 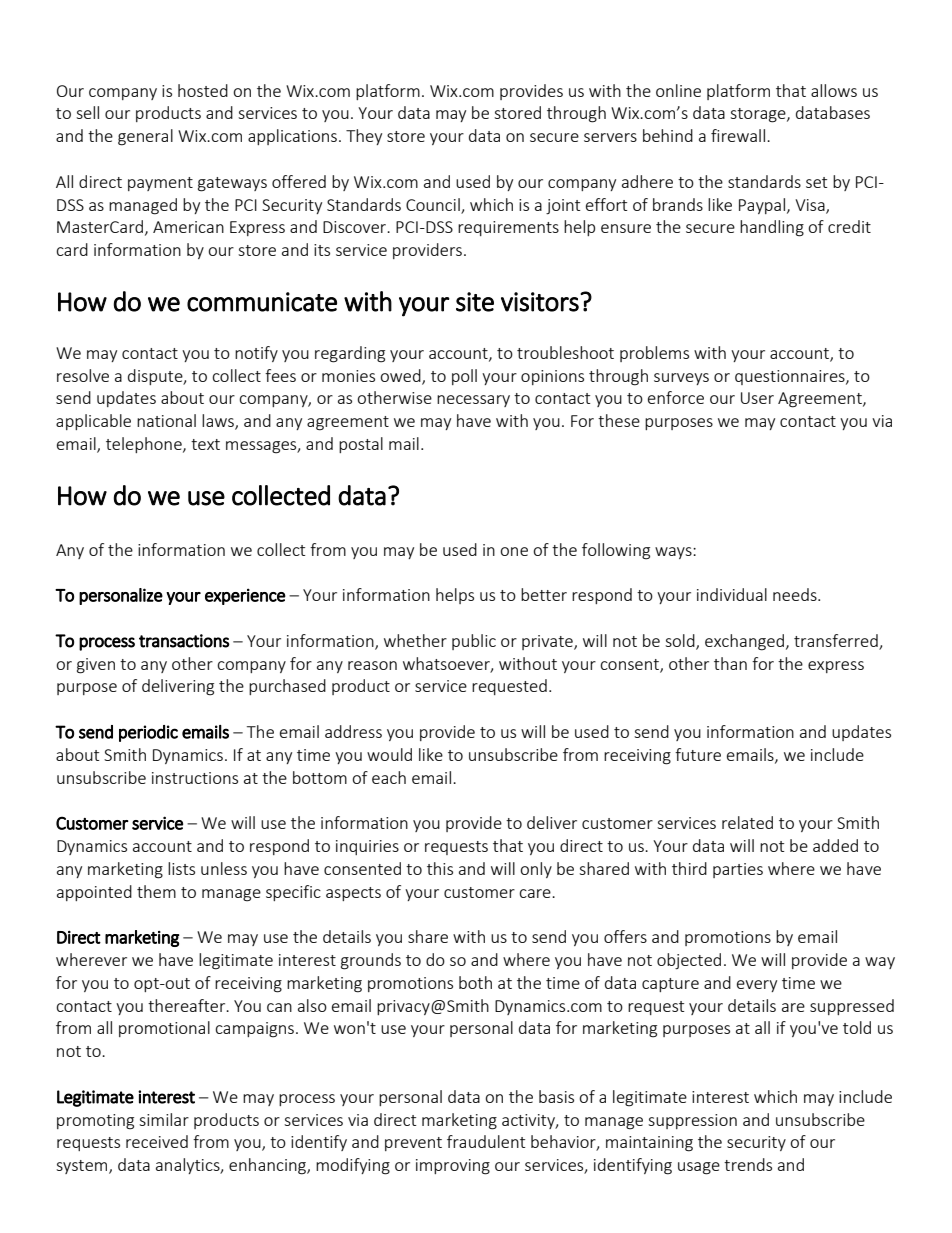 I want to click on related, so click(x=747, y=822).
